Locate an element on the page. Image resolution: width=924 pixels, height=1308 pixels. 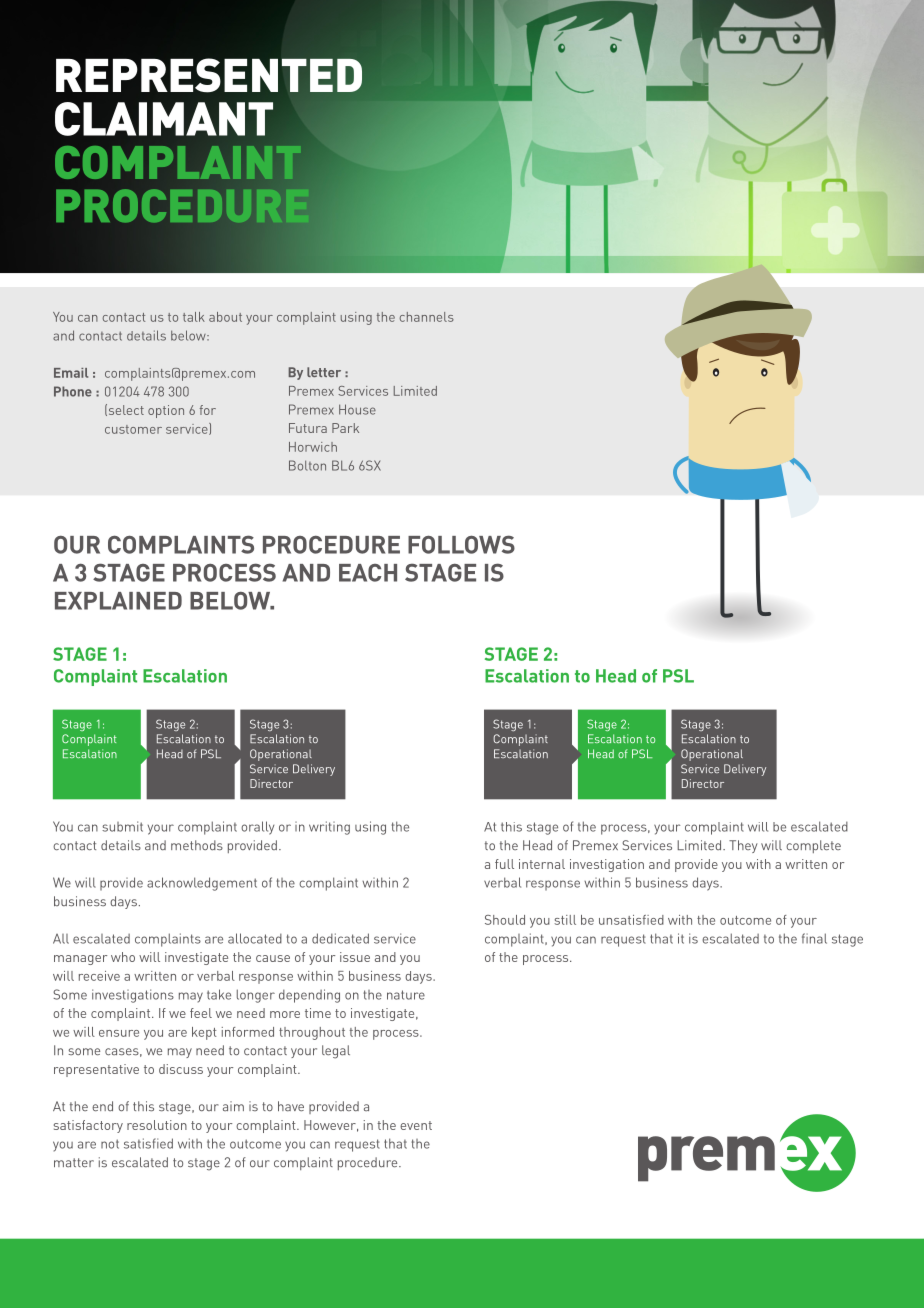
letter is located at coordinates (324, 372).
